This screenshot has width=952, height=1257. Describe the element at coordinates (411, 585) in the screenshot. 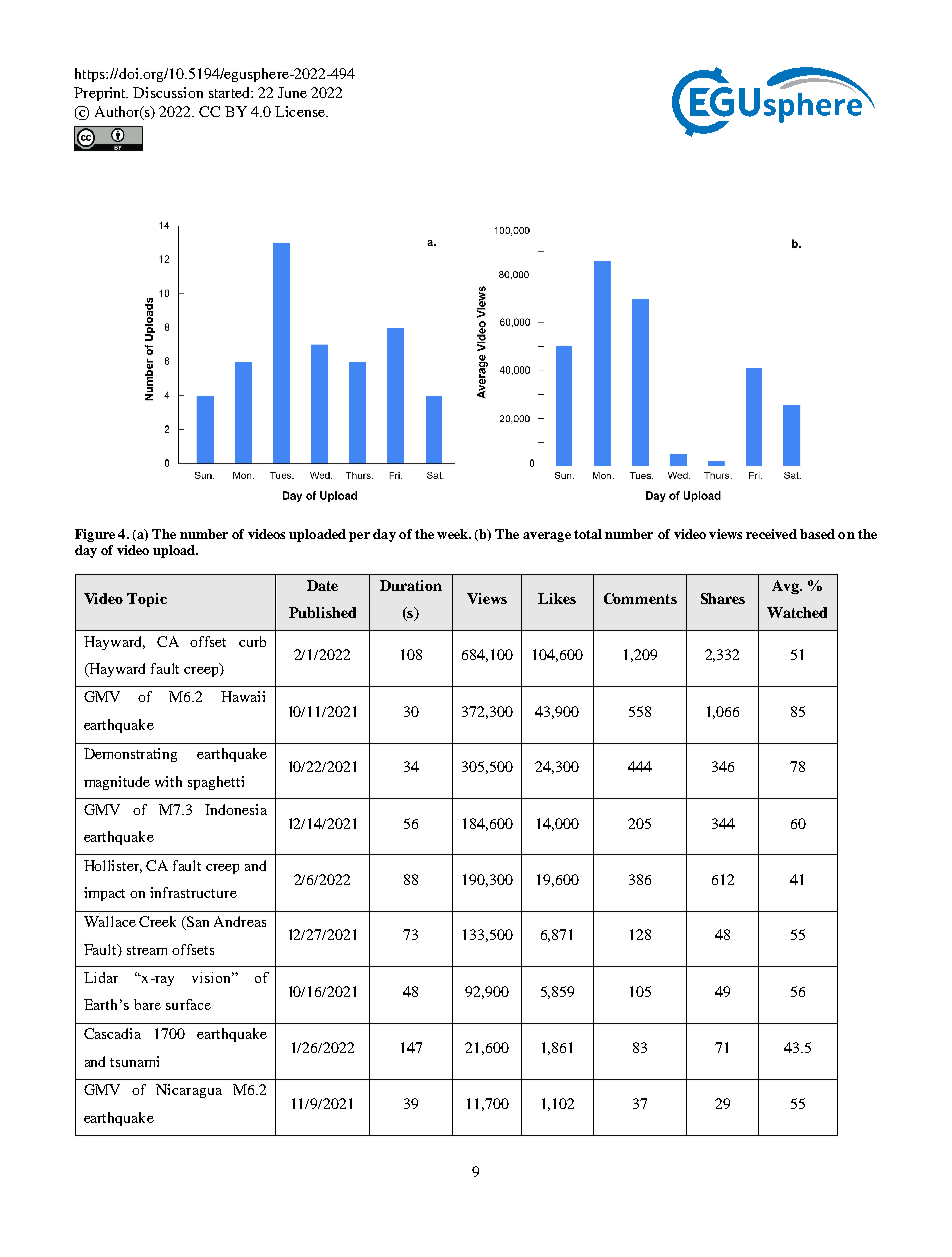

I see `Duration` at that location.
